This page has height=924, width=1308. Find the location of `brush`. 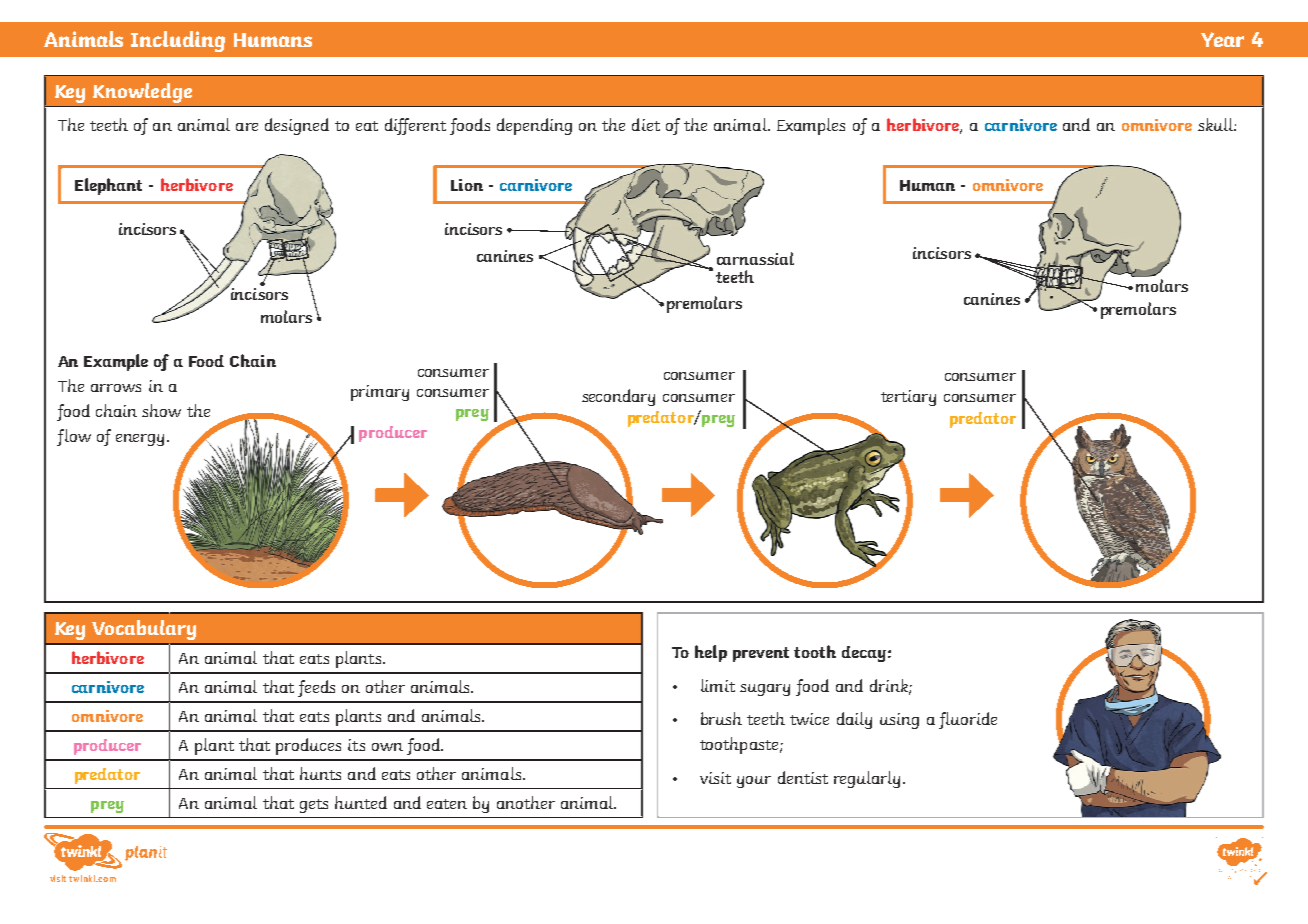

brush is located at coordinates (721, 718).
